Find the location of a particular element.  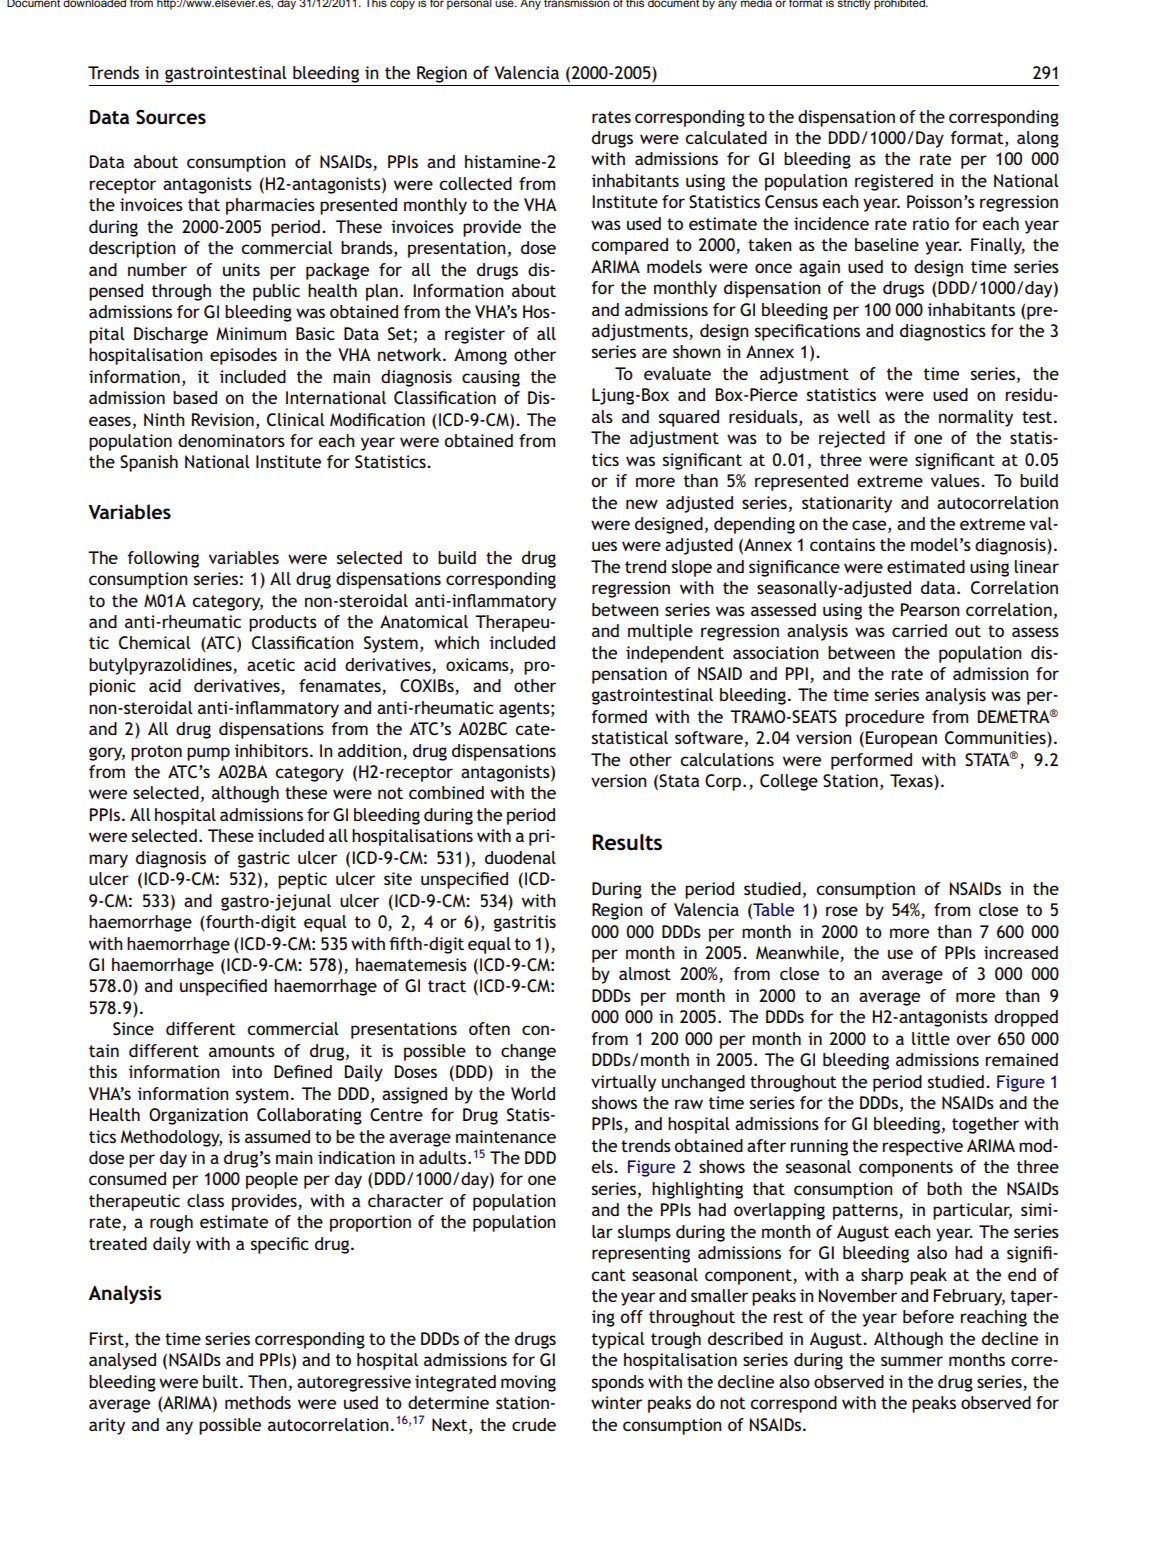

prohibited is located at coordinates (900, 5).
